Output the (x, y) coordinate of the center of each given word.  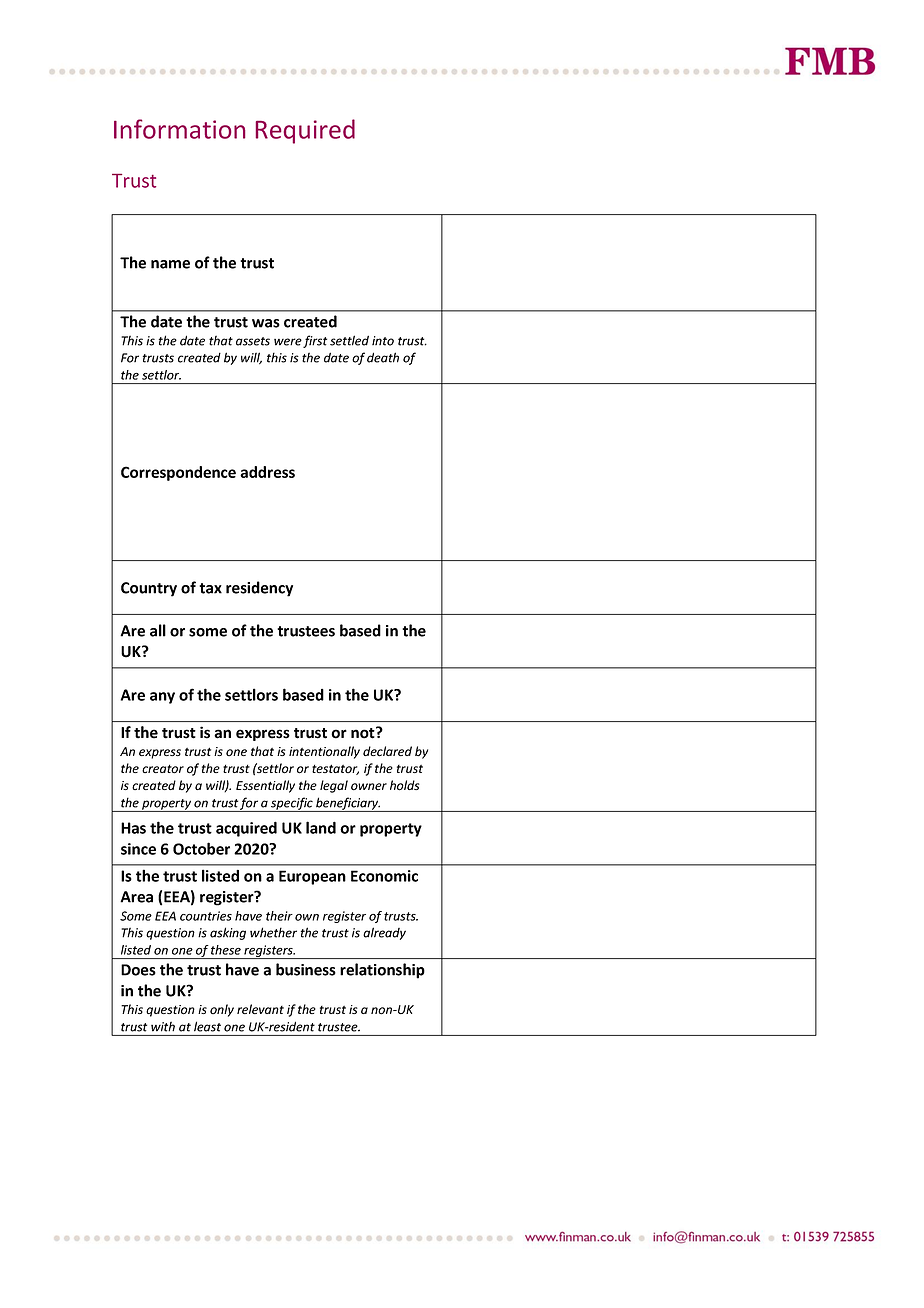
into (383, 341)
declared (387, 751)
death (383, 357)
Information (179, 129)
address (267, 472)
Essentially (265, 786)
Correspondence (178, 473)
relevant (260, 1009)
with (163, 1027)
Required (305, 131)
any (162, 698)
